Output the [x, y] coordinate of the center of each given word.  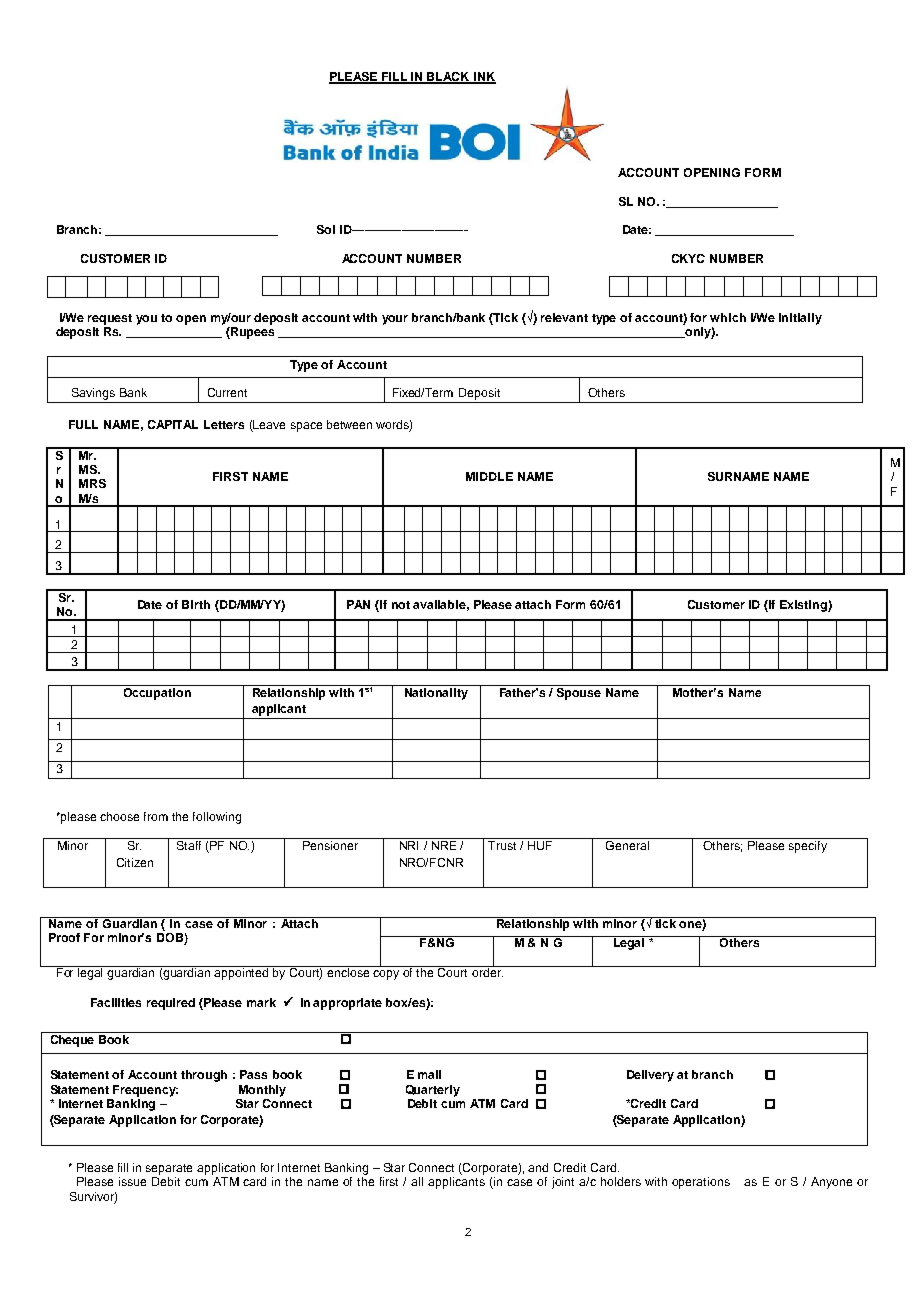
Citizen [135, 862]
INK [484, 78]
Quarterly [433, 1091]
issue [132, 1181]
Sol [326, 229]
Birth [196, 604]
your [395, 320]
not [401, 605]
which [728, 317]
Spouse [579, 692]
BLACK [449, 78]
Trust [502, 845]
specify [808, 847]
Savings [93, 394]
